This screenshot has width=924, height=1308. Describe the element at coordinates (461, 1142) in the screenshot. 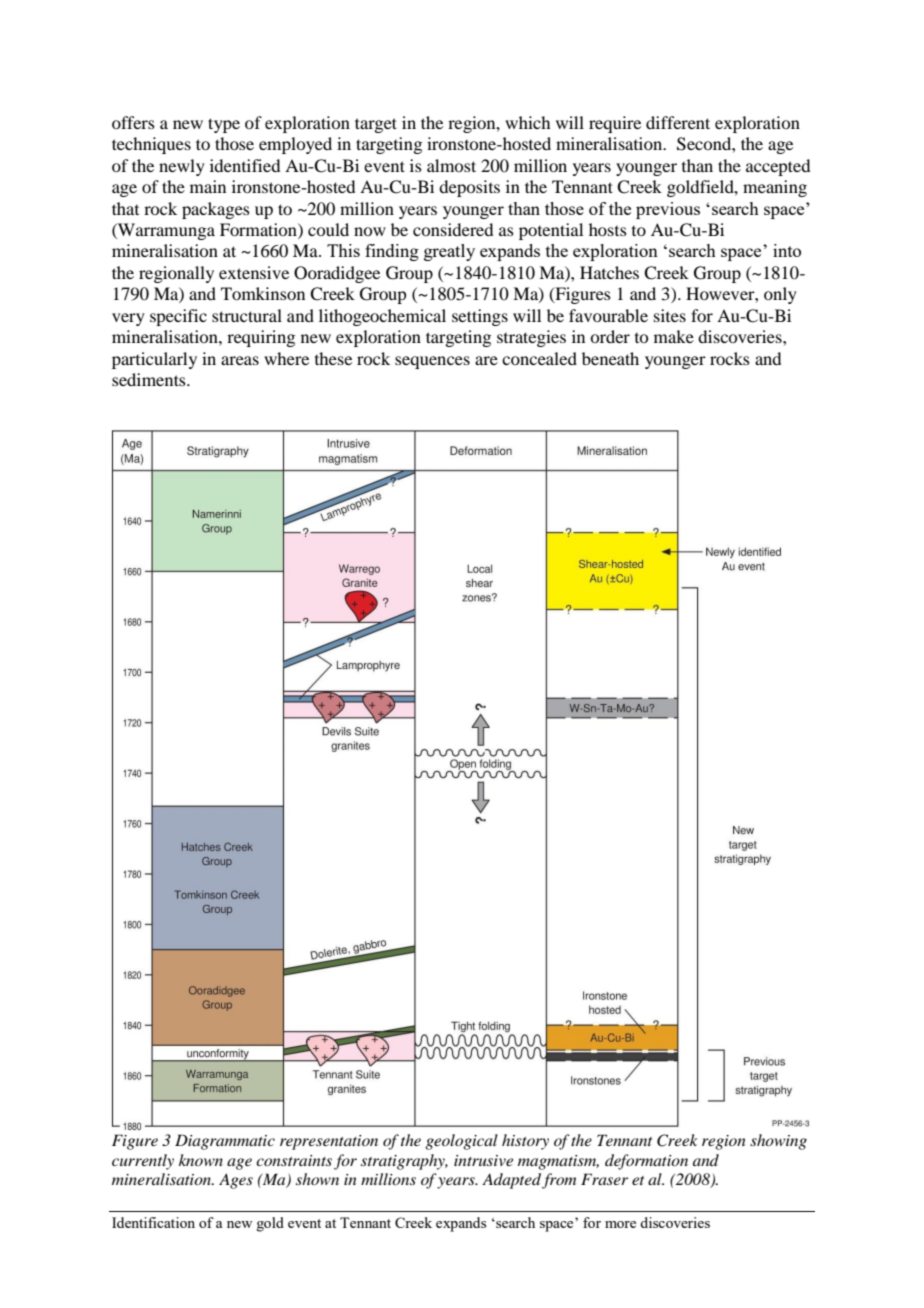

I see `geological` at that location.
